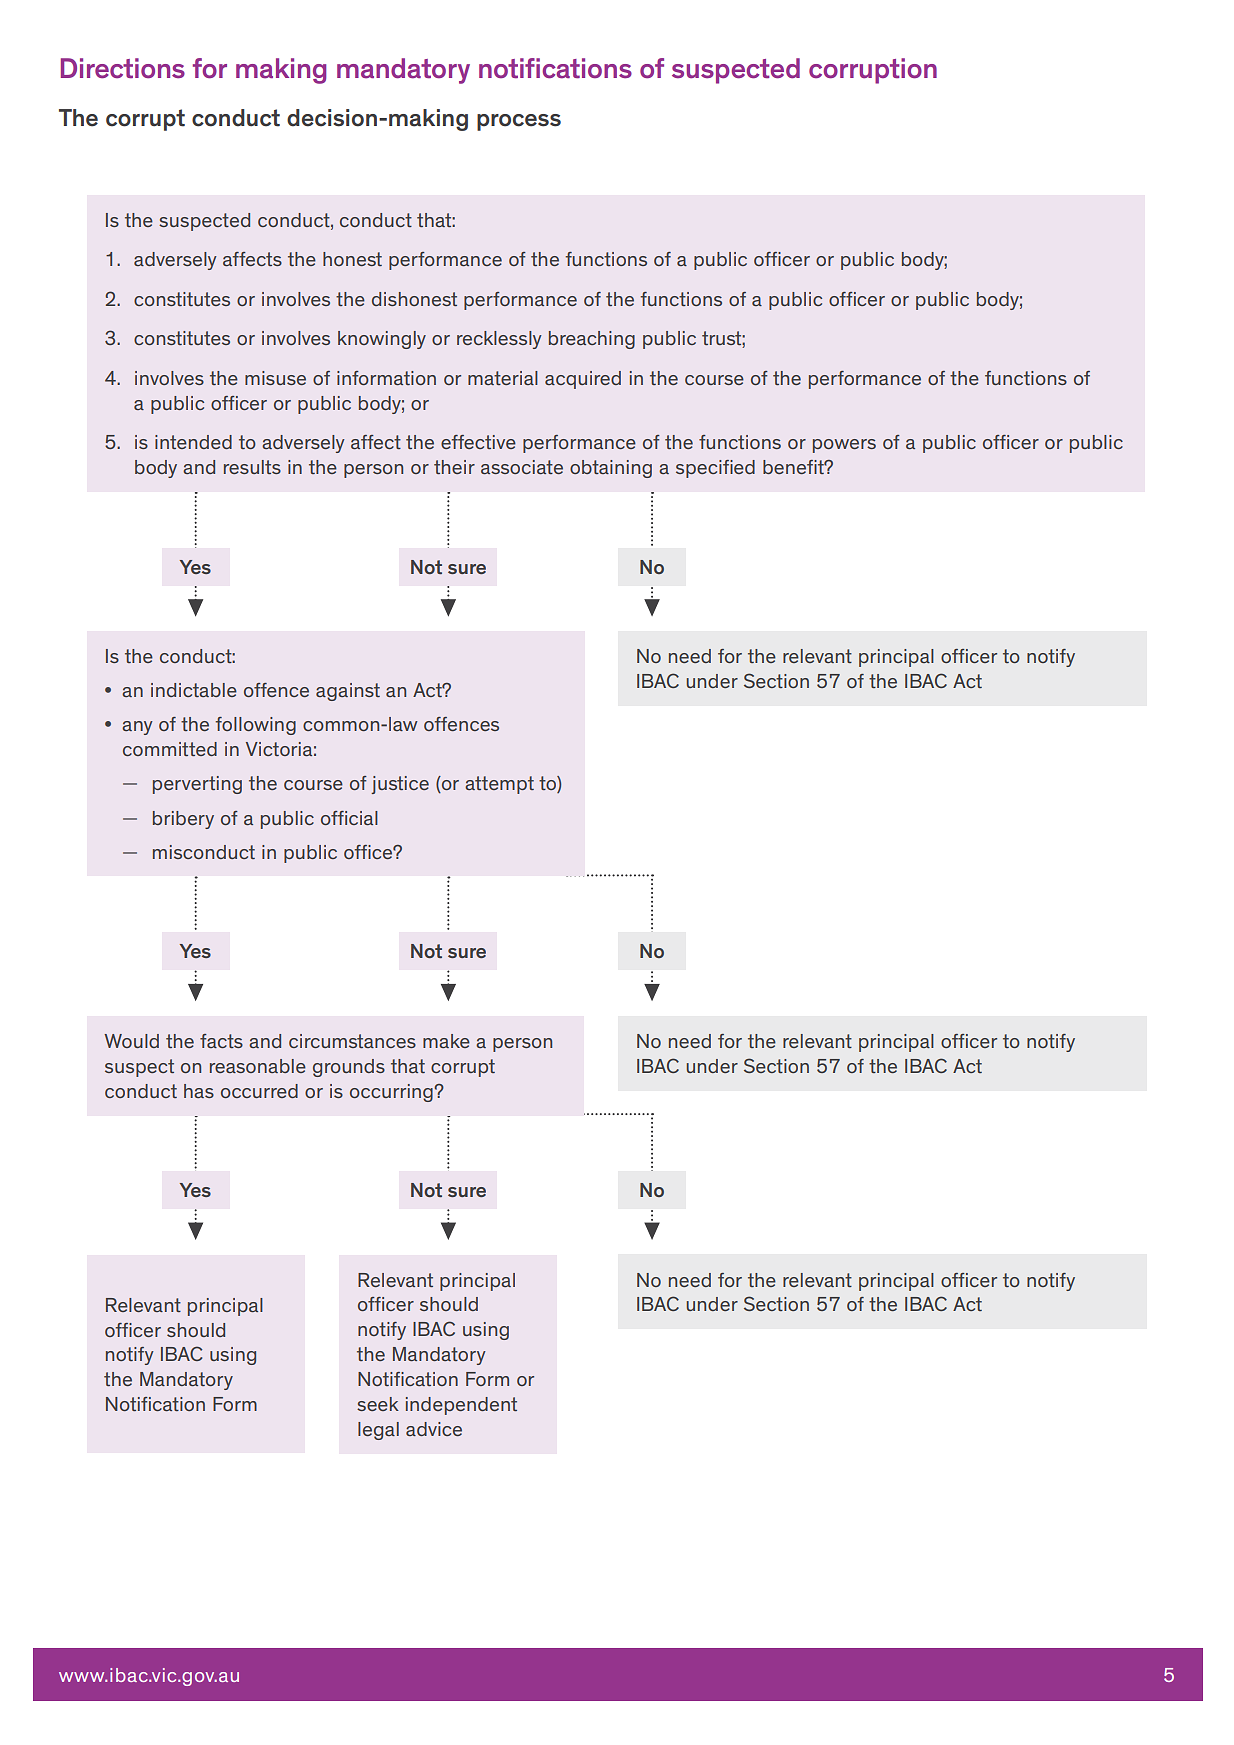  What do you see at coordinates (123, 68) in the image?
I see `Directions` at bounding box center [123, 68].
